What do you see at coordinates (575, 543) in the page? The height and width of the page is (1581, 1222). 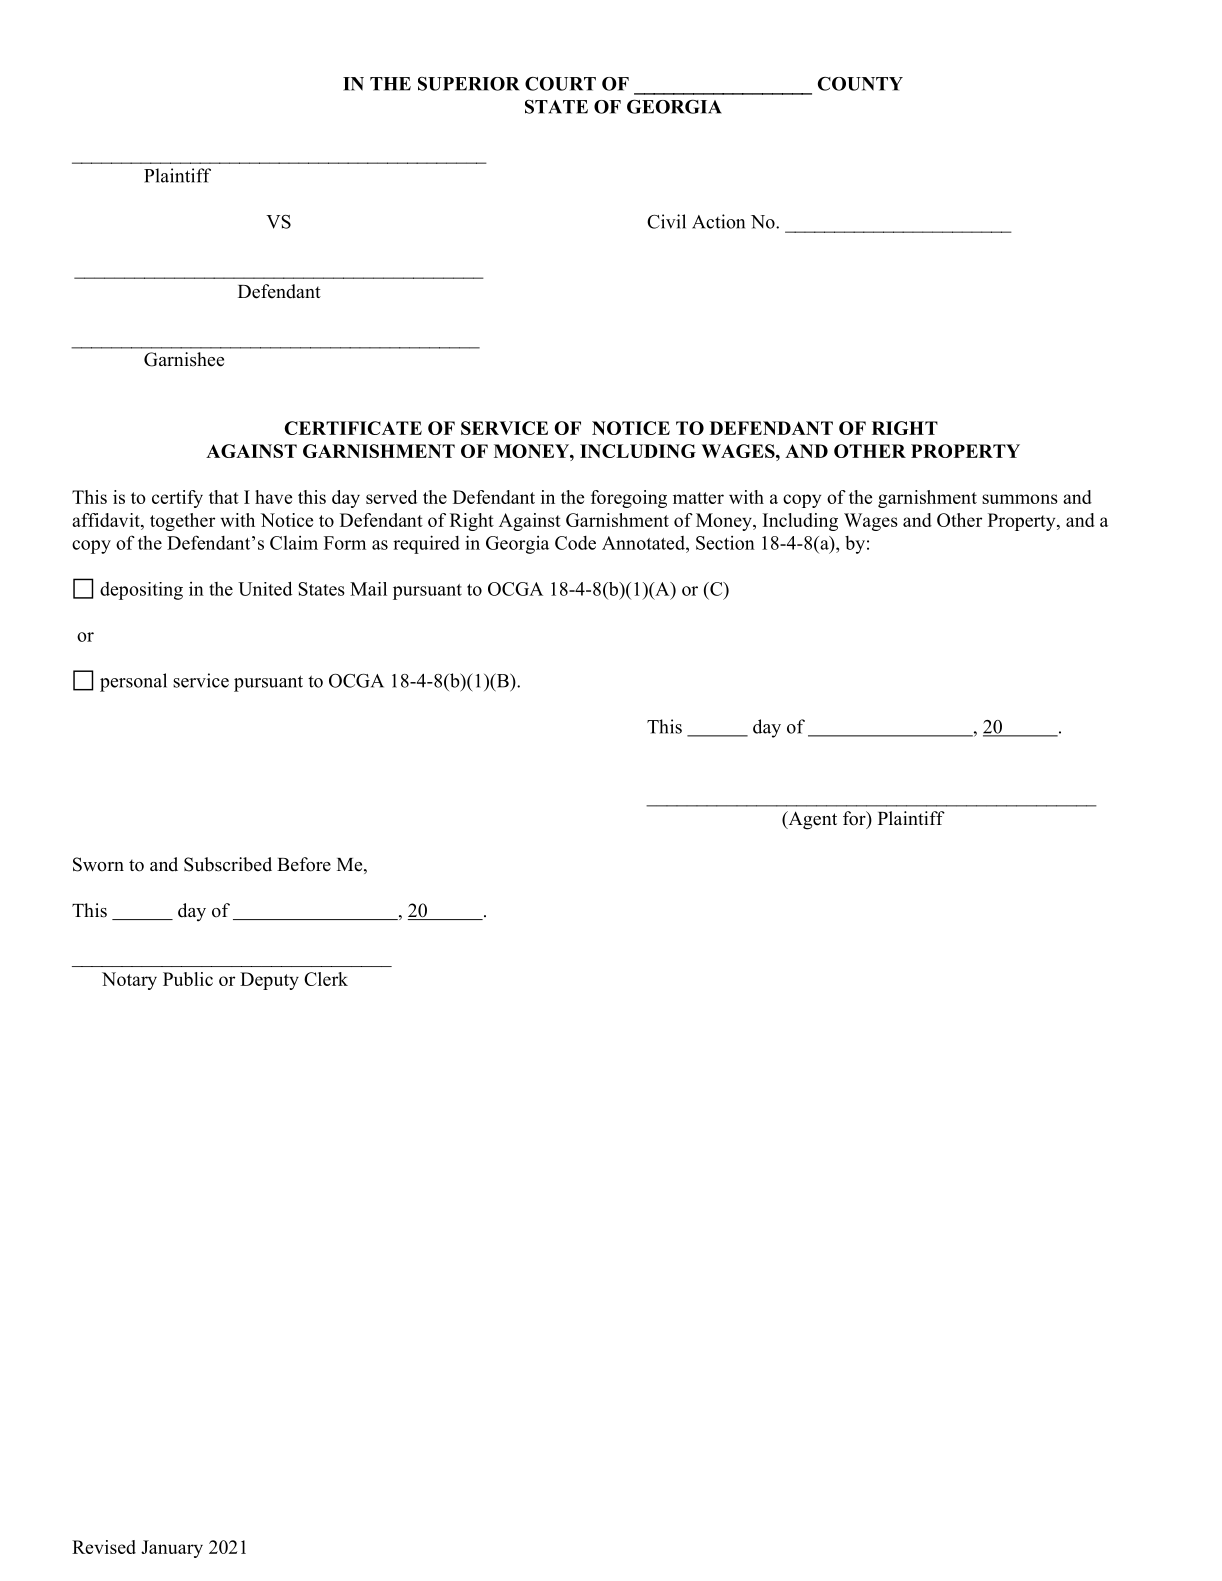 I see `Code` at bounding box center [575, 543].
